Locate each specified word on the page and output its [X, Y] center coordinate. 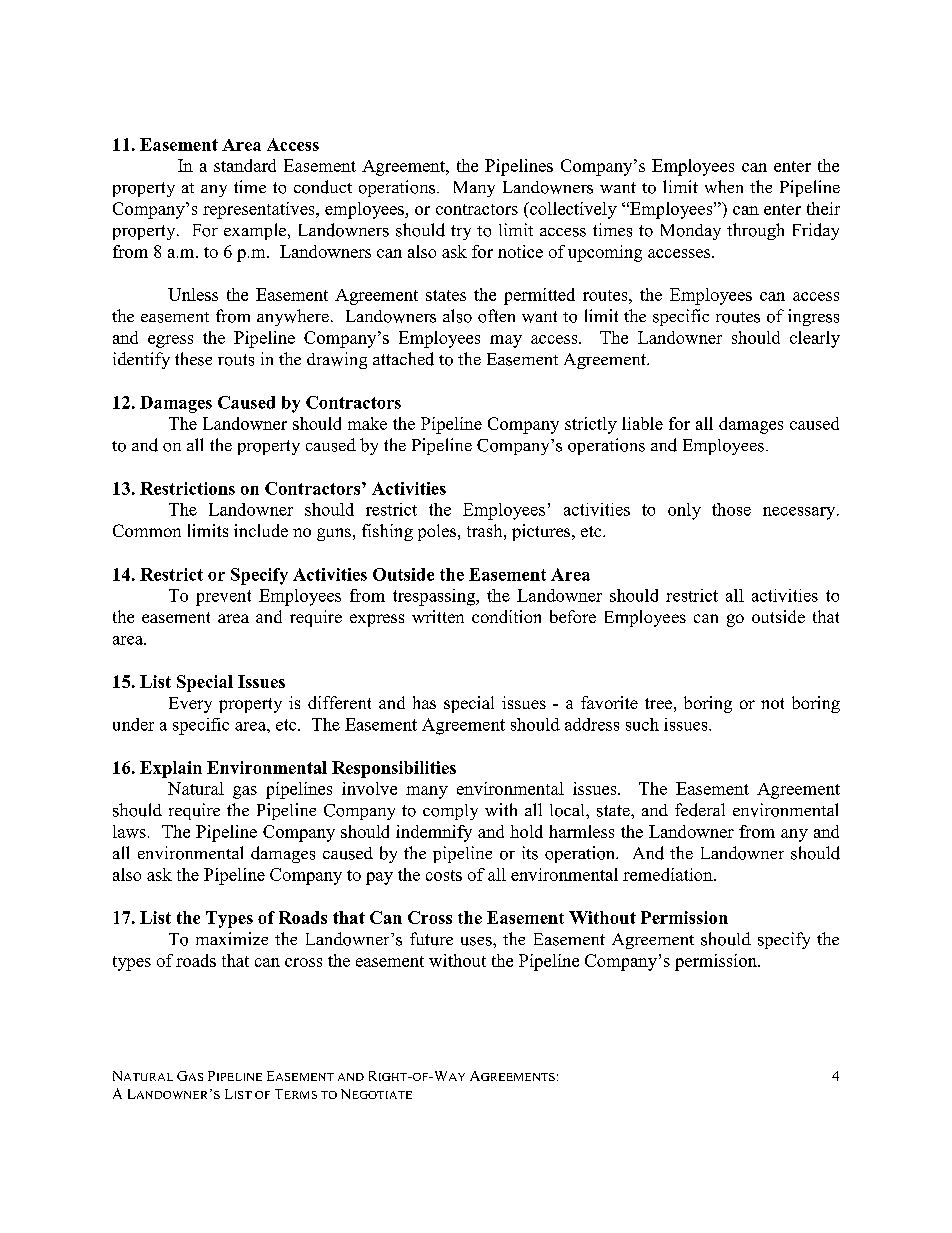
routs [236, 360]
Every [190, 705]
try [461, 232]
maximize [232, 938]
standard [245, 165]
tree [658, 703]
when [724, 186]
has [424, 702]
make [367, 423]
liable [642, 423]
